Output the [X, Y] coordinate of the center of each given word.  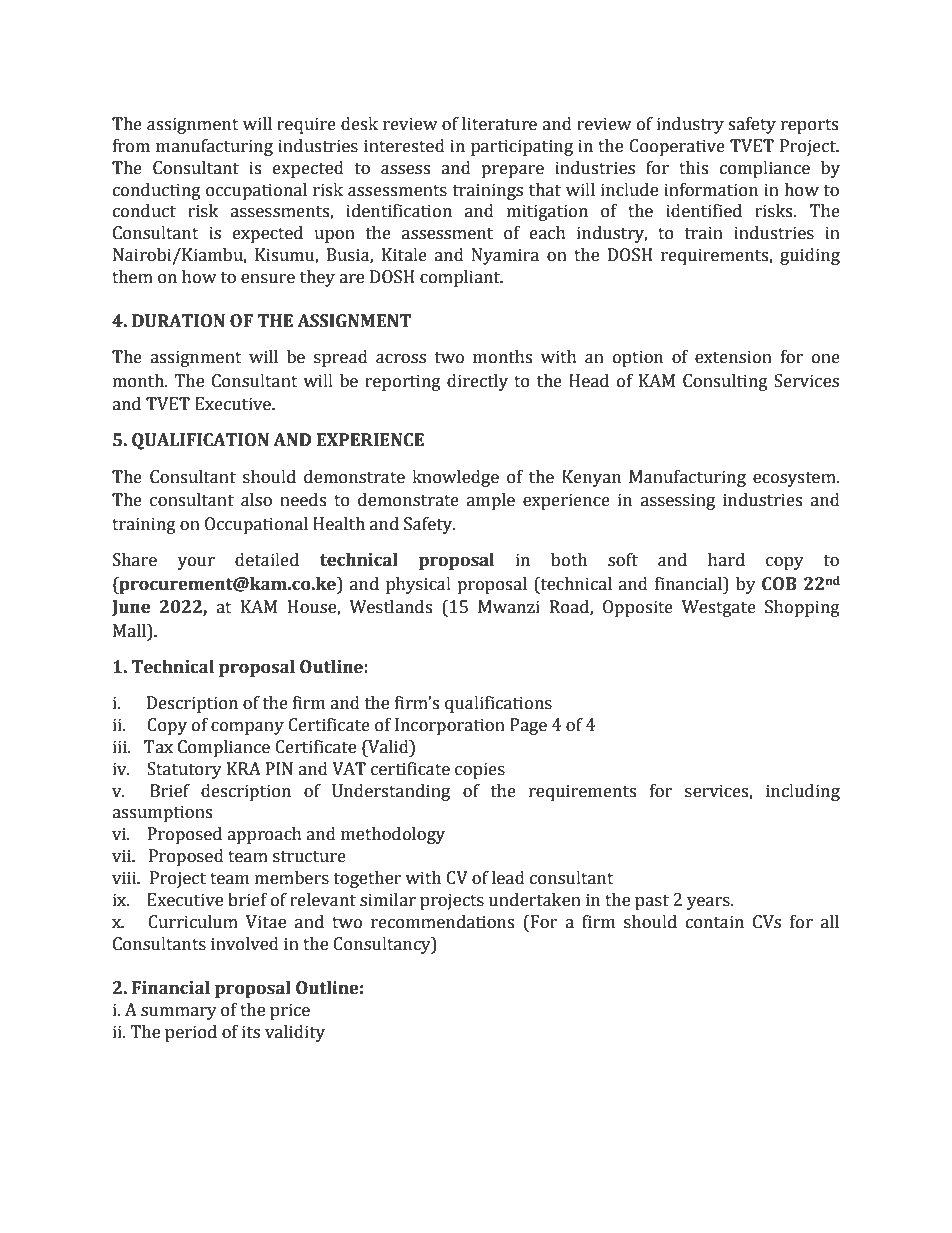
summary [179, 1013]
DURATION [178, 321]
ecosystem [795, 479]
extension [733, 357]
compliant [461, 278]
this [693, 168]
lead [508, 878]
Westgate [719, 608]
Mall [130, 631]
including [803, 792]
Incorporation [450, 726]
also [256, 500]
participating [522, 147]
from [131, 146]
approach [264, 835]
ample [491, 501]
